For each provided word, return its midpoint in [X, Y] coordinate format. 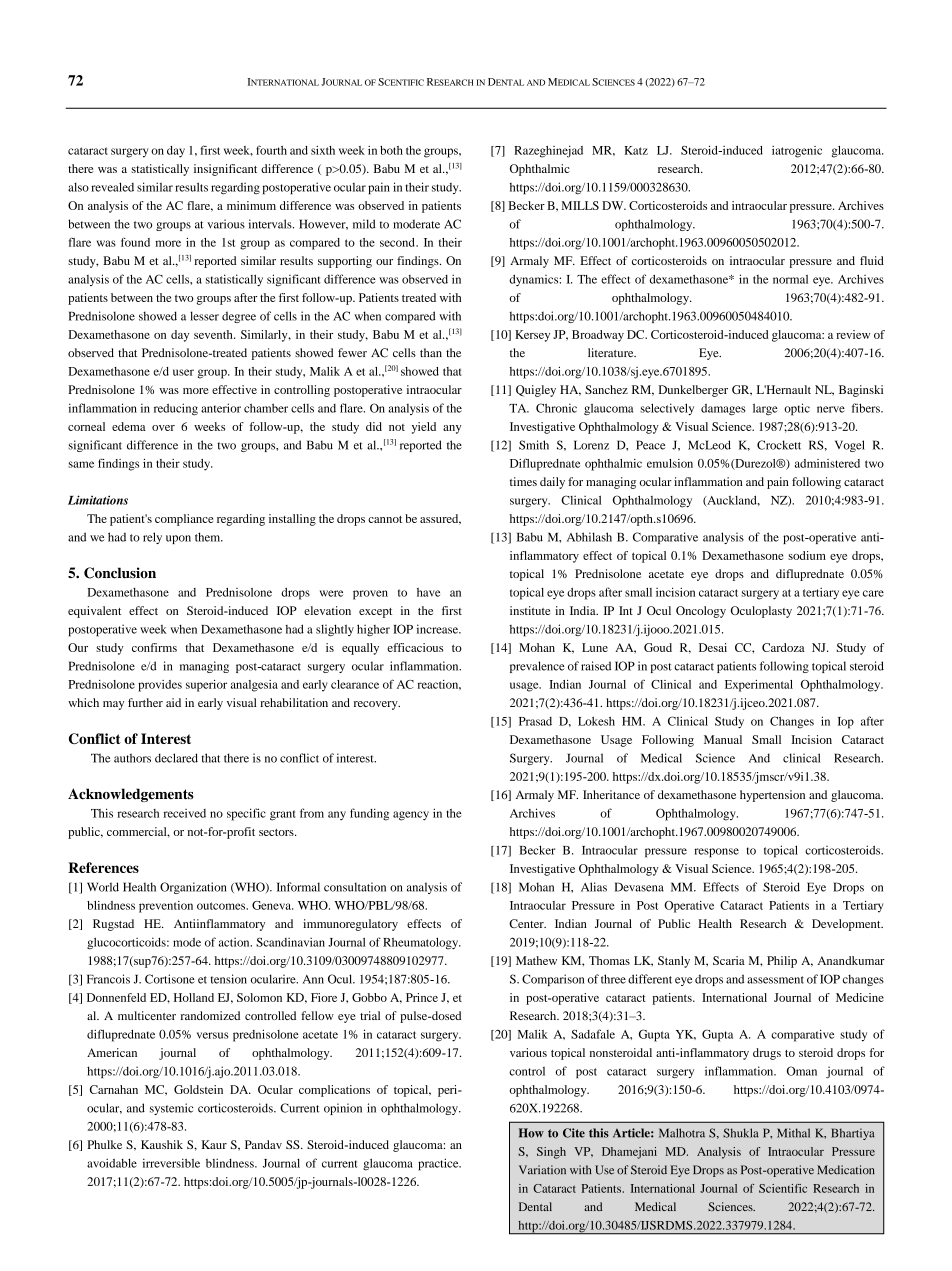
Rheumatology [422, 943]
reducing [176, 409]
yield [424, 428]
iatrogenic [797, 152]
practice [439, 1164]
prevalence [537, 667]
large [765, 409]
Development [847, 925]
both [391, 150]
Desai [713, 647]
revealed [112, 187]
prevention [166, 907]
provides [160, 686]
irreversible [171, 1163]
